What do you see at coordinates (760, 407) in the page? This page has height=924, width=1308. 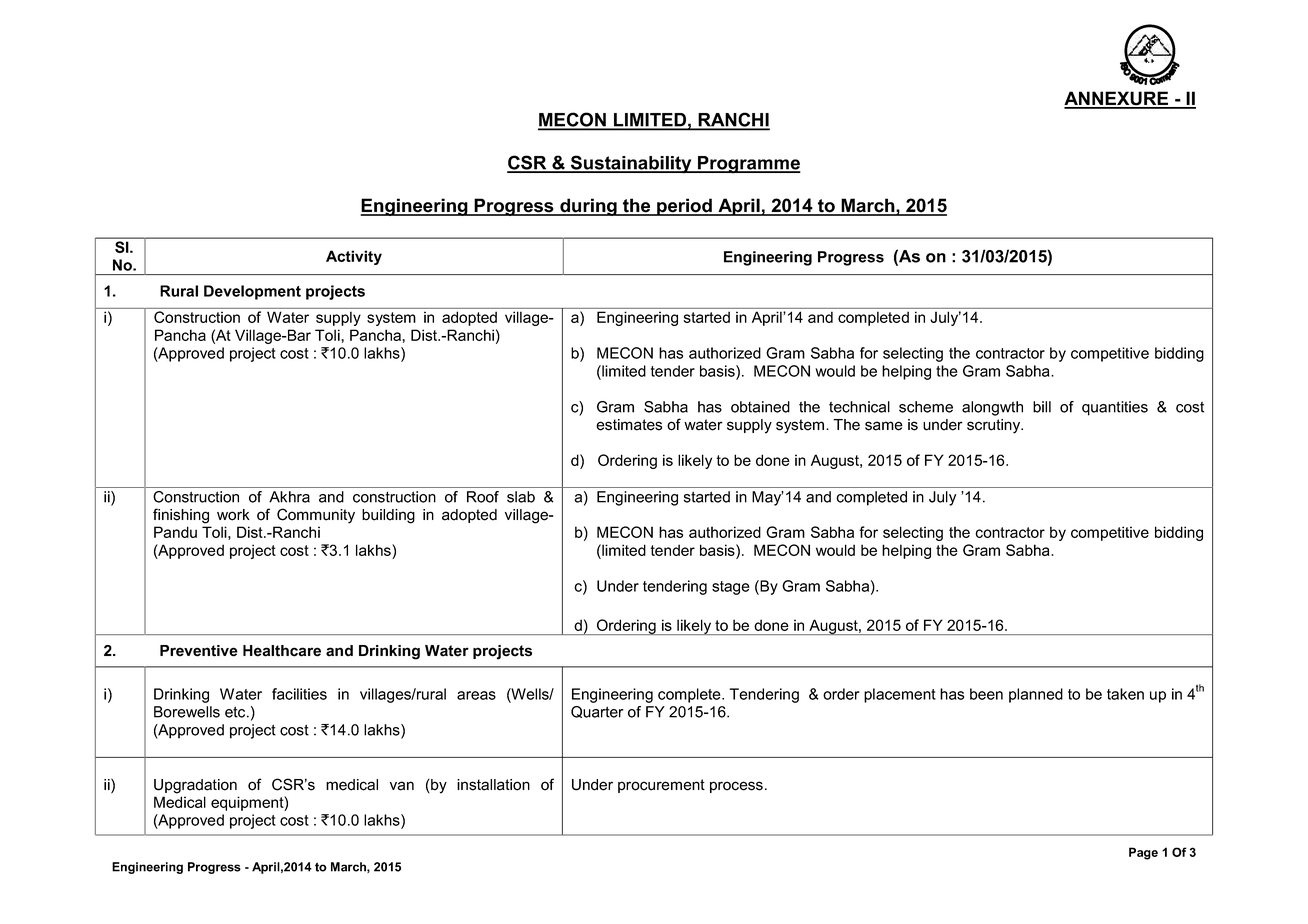 I see `obtained` at bounding box center [760, 407].
